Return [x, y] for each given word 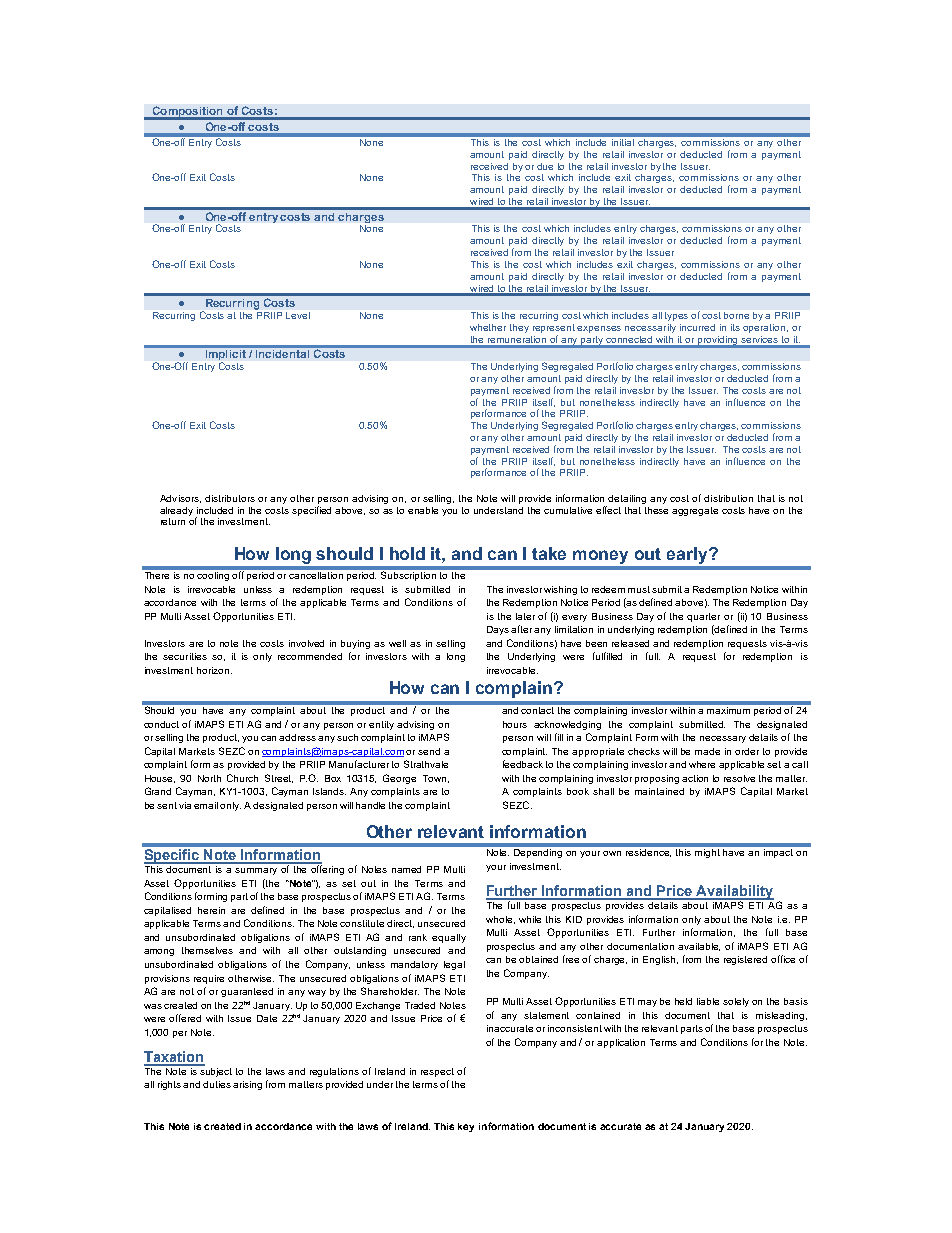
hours [515, 724]
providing [718, 341]
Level [298, 315]
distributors [230, 498]
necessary [723, 739]
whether [488, 327]
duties [217, 1084]
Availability [734, 893]
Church [242, 778]
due [545, 166]
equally [449, 938]
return [173, 521]
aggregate [695, 511]
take [549, 553]
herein [211, 910]
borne [736, 315]
